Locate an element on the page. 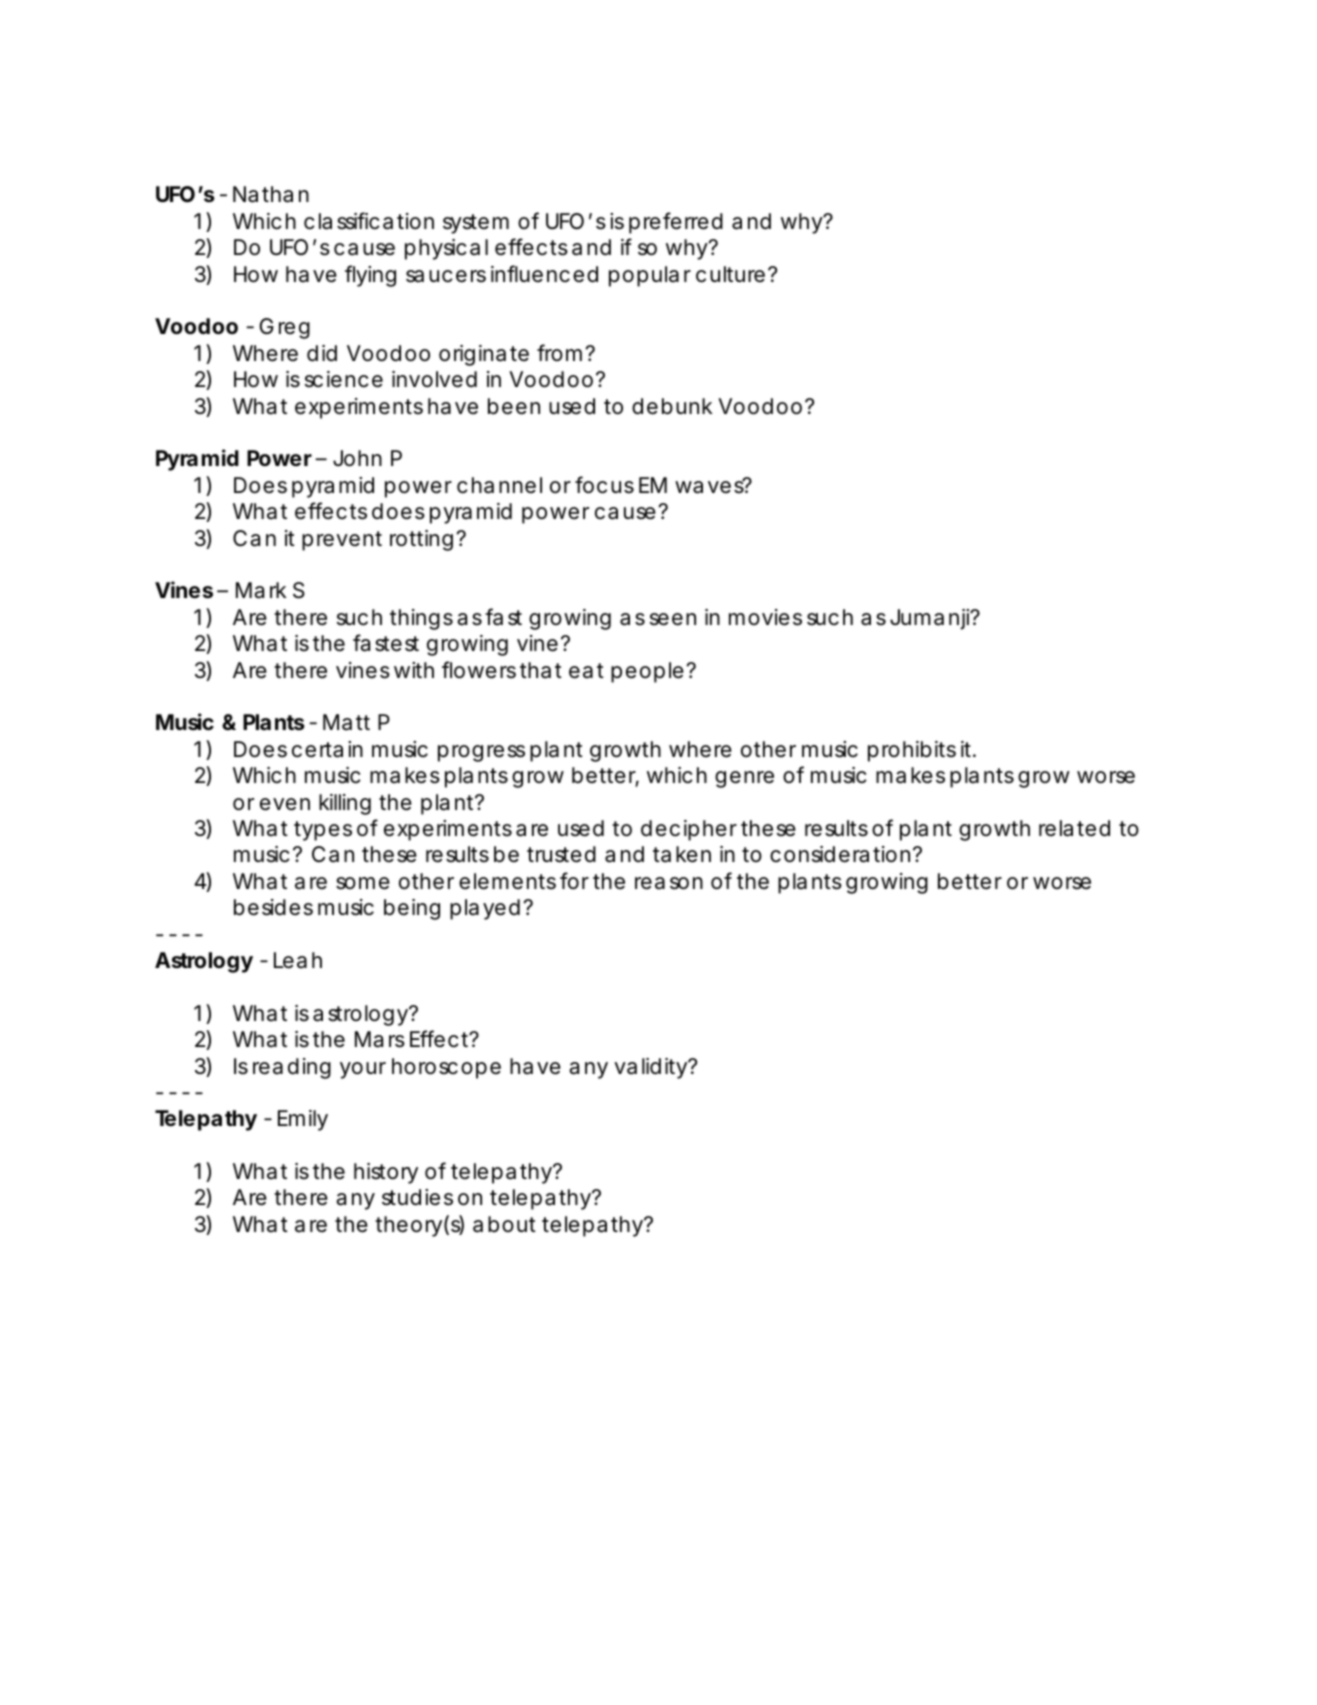 The image size is (1317, 1705). people is located at coordinates (647, 672).
